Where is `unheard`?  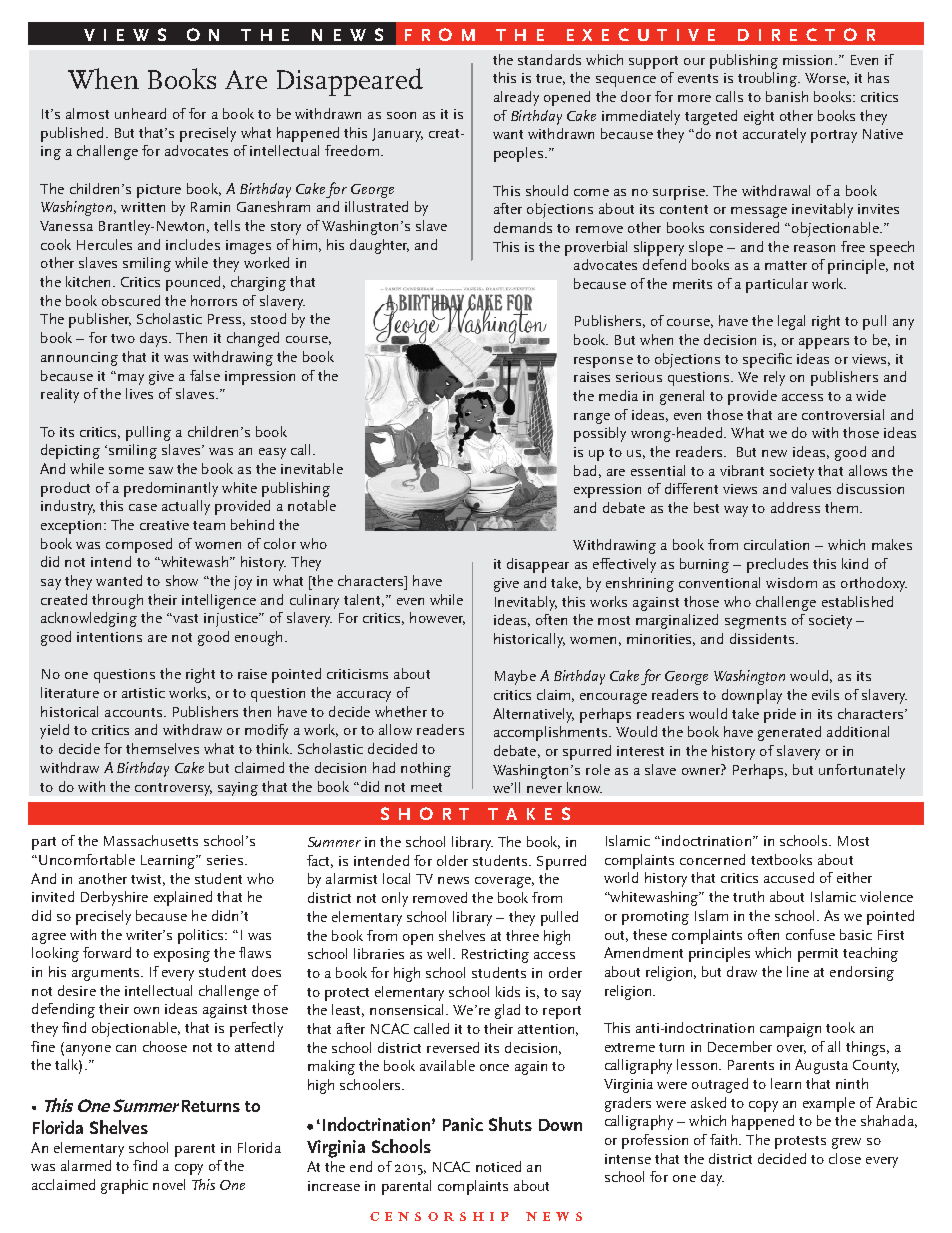
unheard is located at coordinates (140, 113).
